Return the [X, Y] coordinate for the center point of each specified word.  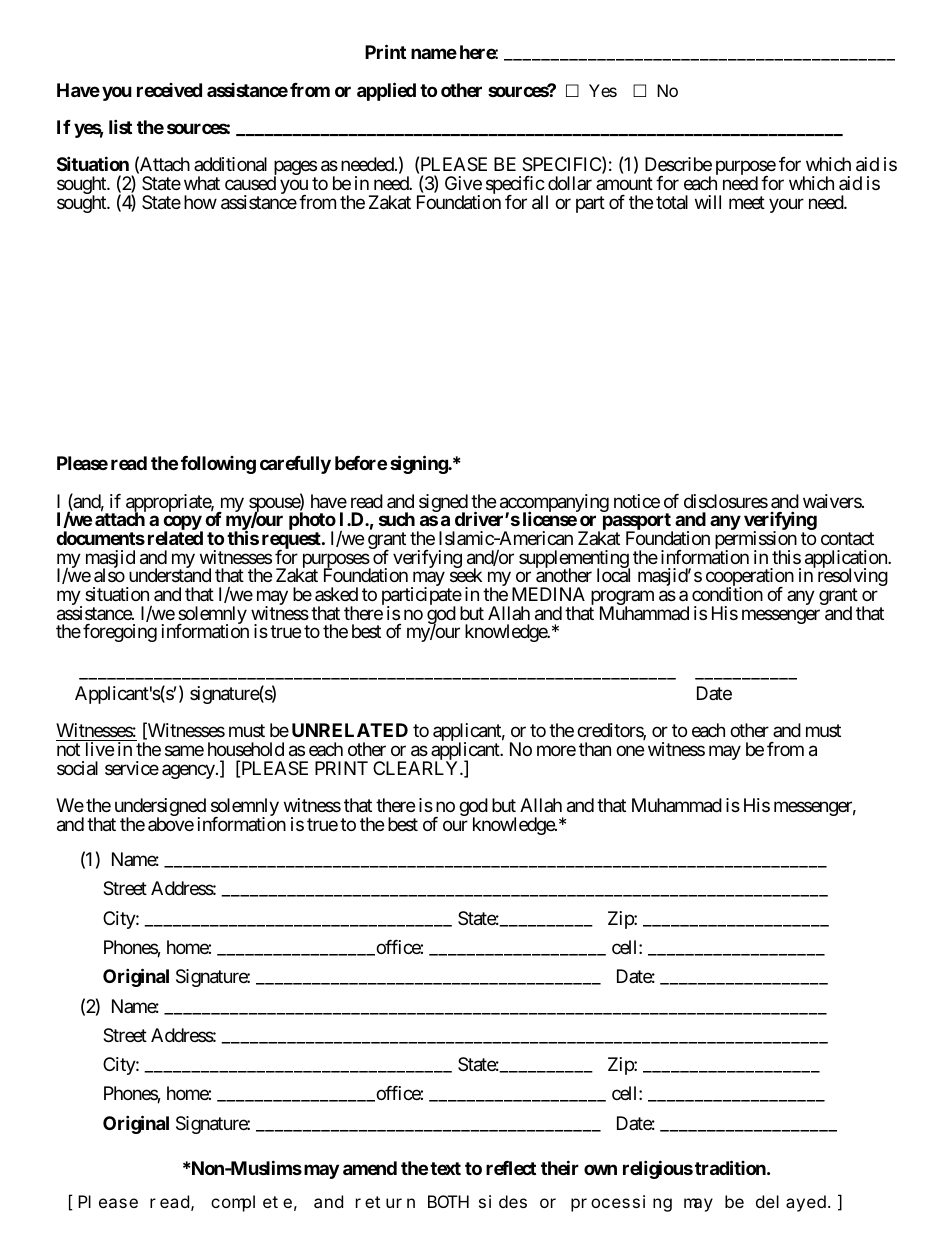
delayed [792, 1203]
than [595, 749]
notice [637, 501]
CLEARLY [417, 768]
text [445, 1168]
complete [251, 1203]
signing [419, 464]
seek [466, 575]
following [218, 465]
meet [747, 202]
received [169, 90]
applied [386, 91]
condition [727, 594]
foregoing [120, 633]
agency [188, 771]
